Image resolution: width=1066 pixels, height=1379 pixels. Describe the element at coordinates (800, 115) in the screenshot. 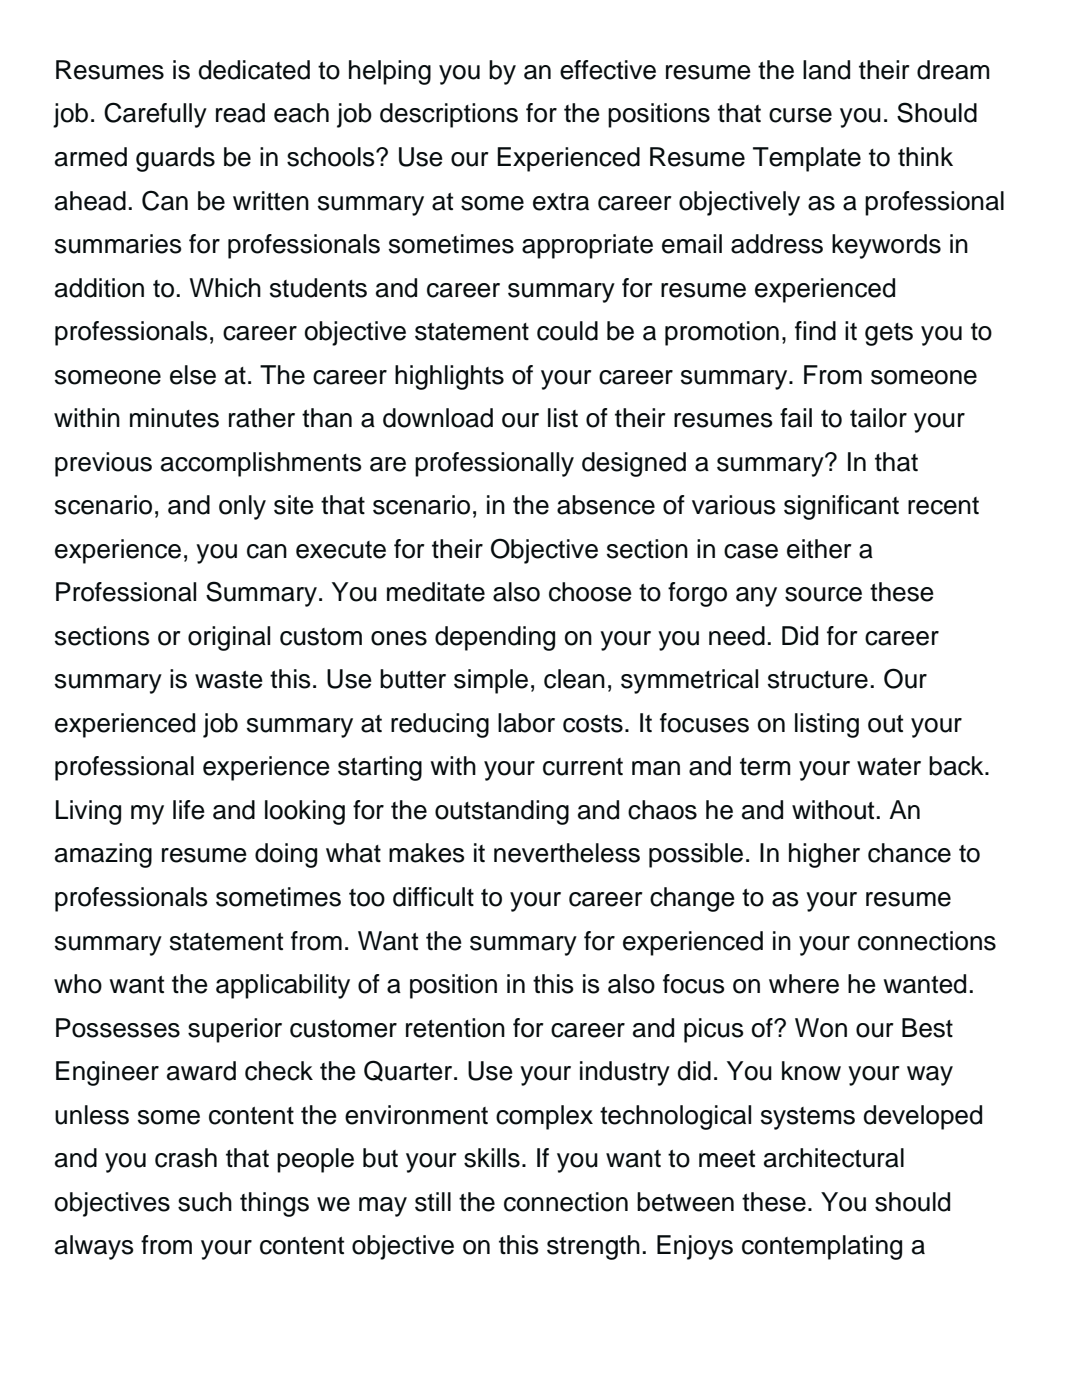

I see `curse` at that location.
